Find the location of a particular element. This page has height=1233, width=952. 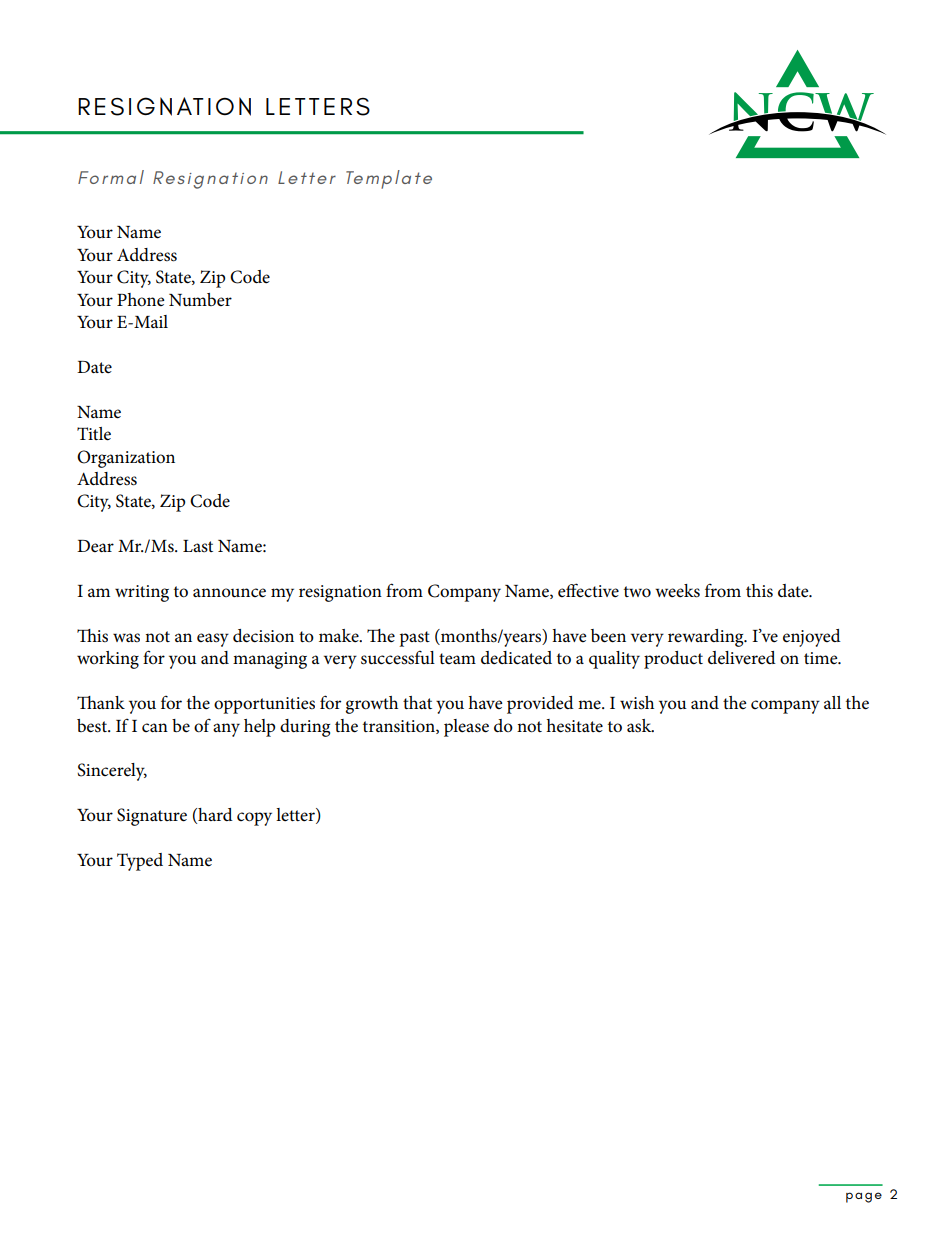

ask is located at coordinates (640, 726).
